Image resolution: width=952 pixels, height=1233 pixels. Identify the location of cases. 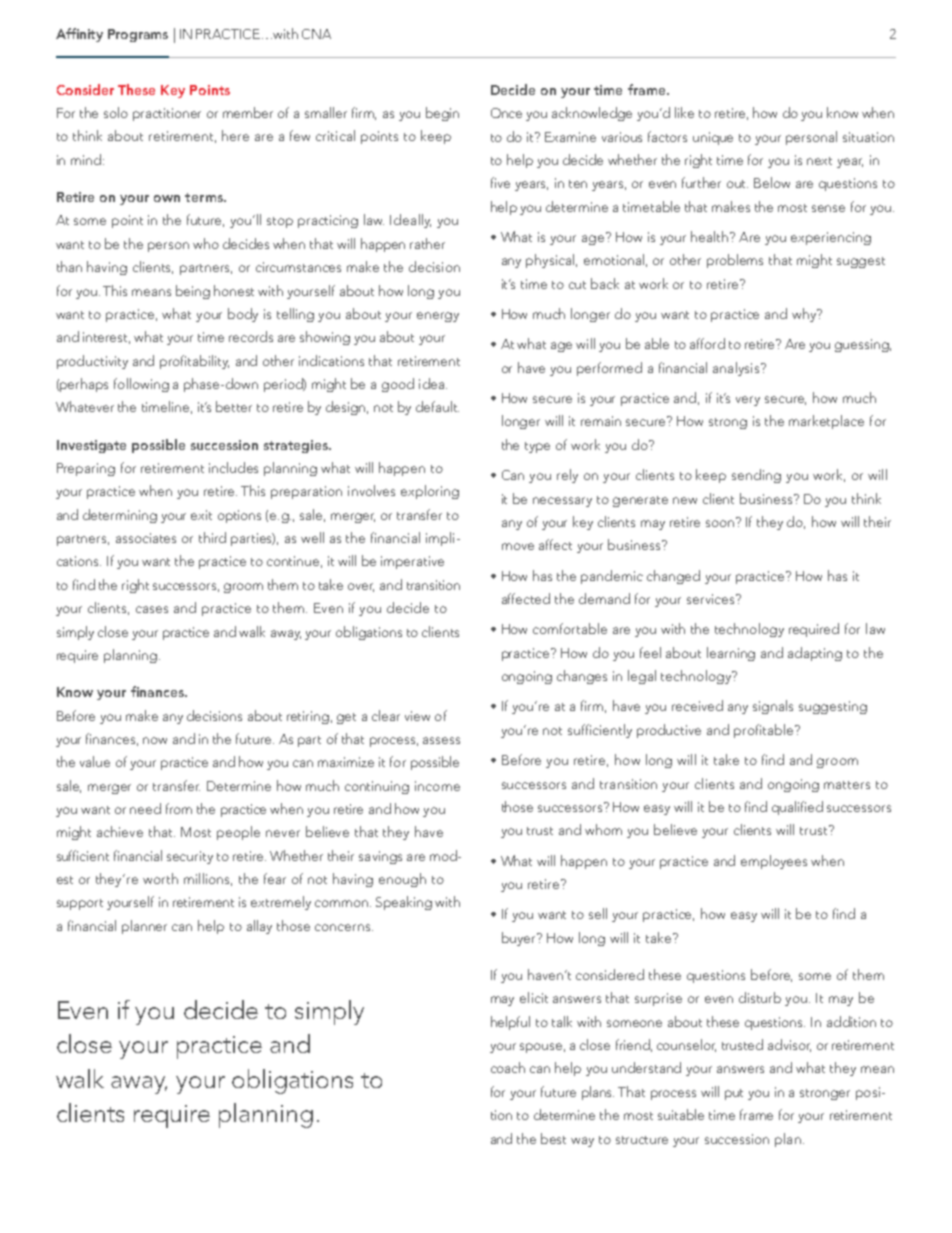
(152, 609).
